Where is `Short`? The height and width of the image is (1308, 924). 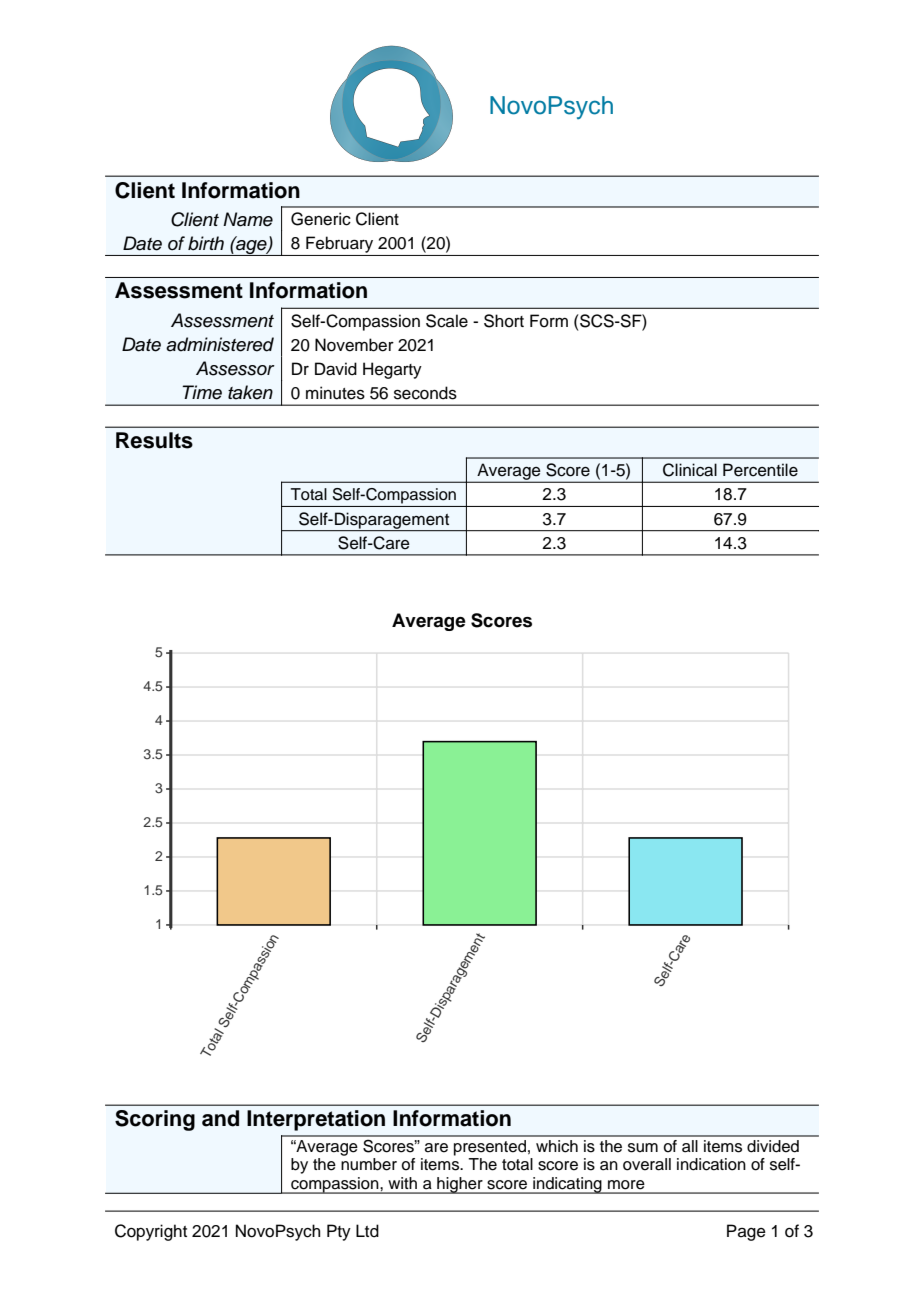
Short is located at coordinates (504, 321).
